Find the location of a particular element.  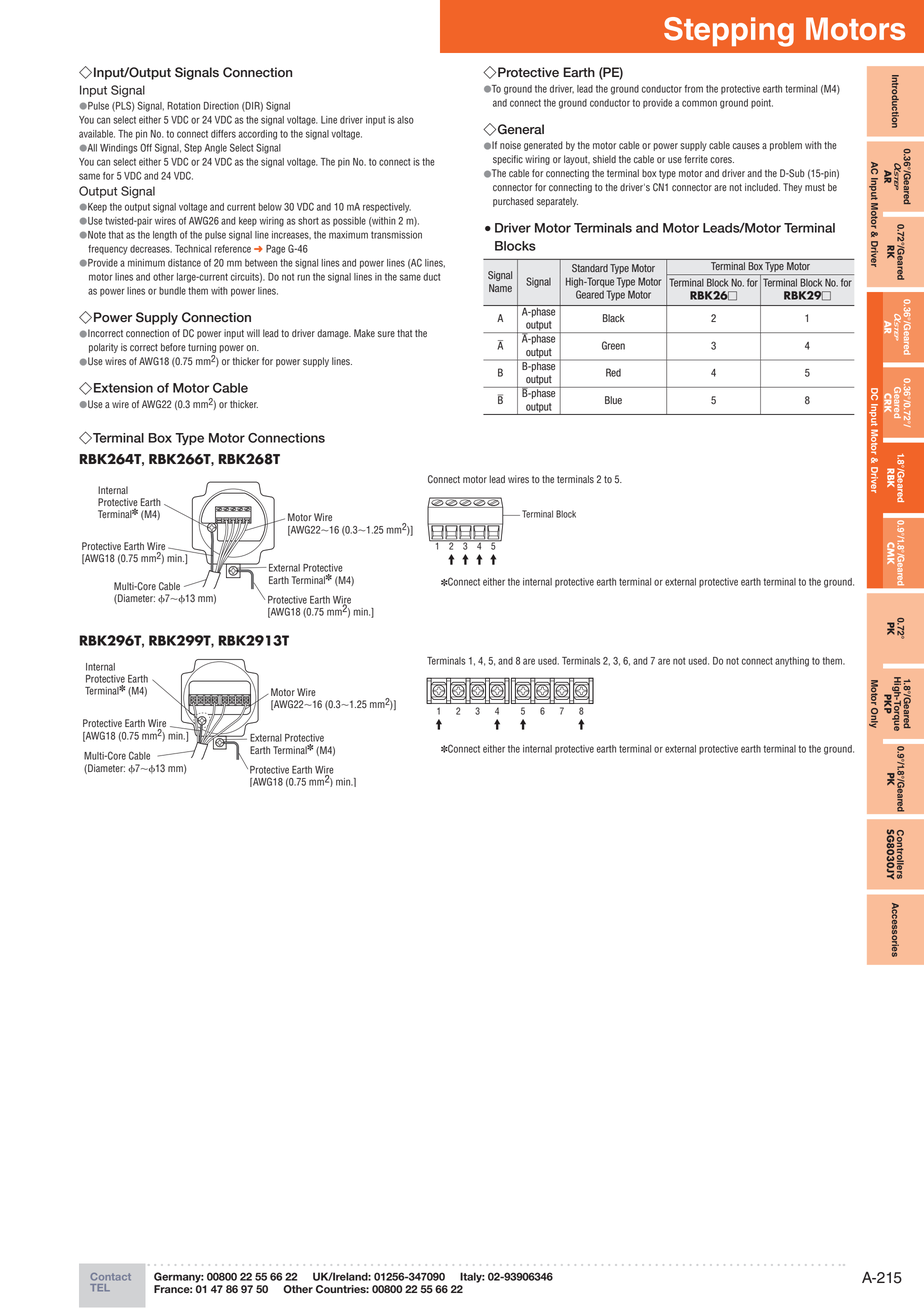

damage is located at coordinates (334, 334).
